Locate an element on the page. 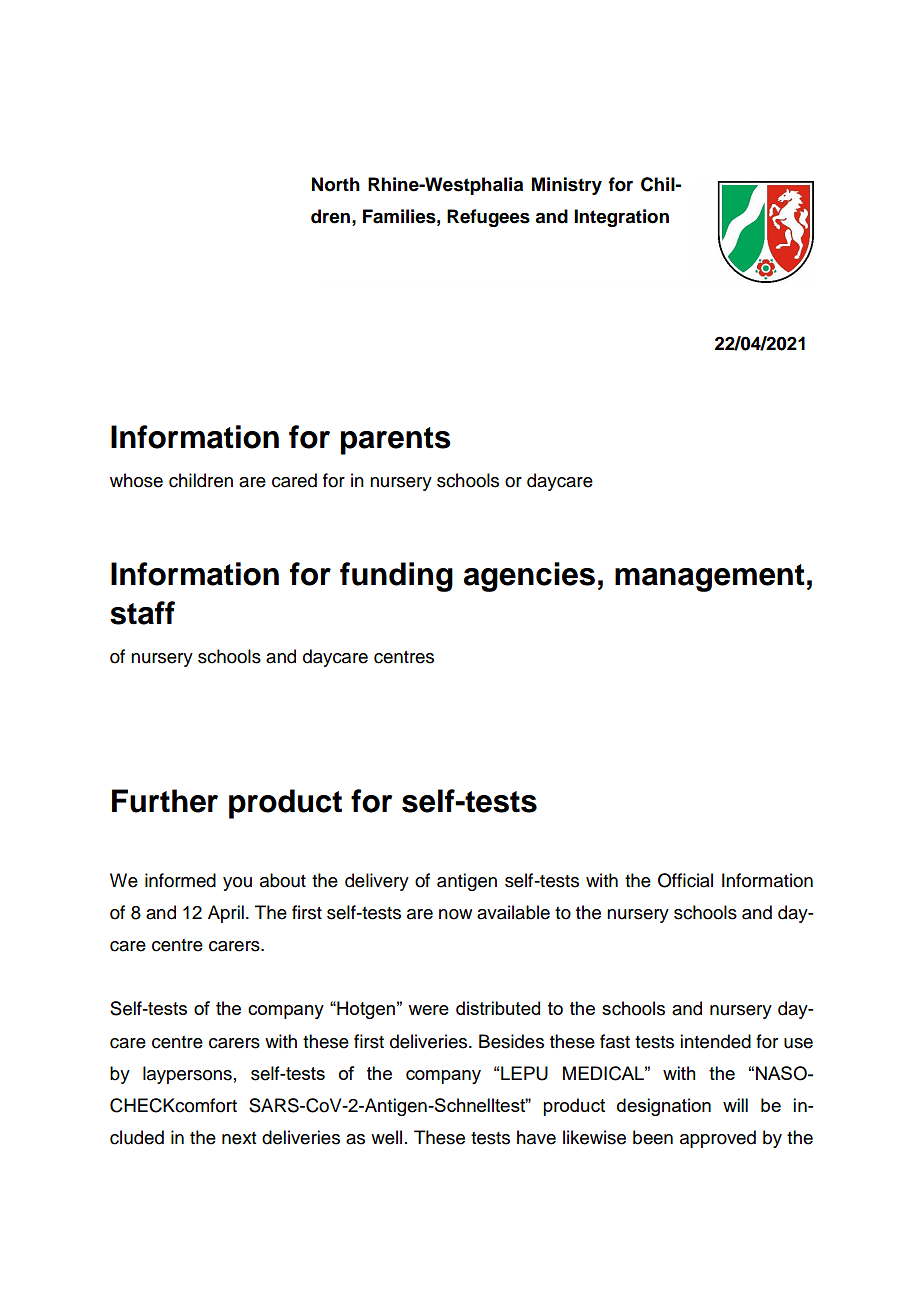  parents is located at coordinates (395, 441).
